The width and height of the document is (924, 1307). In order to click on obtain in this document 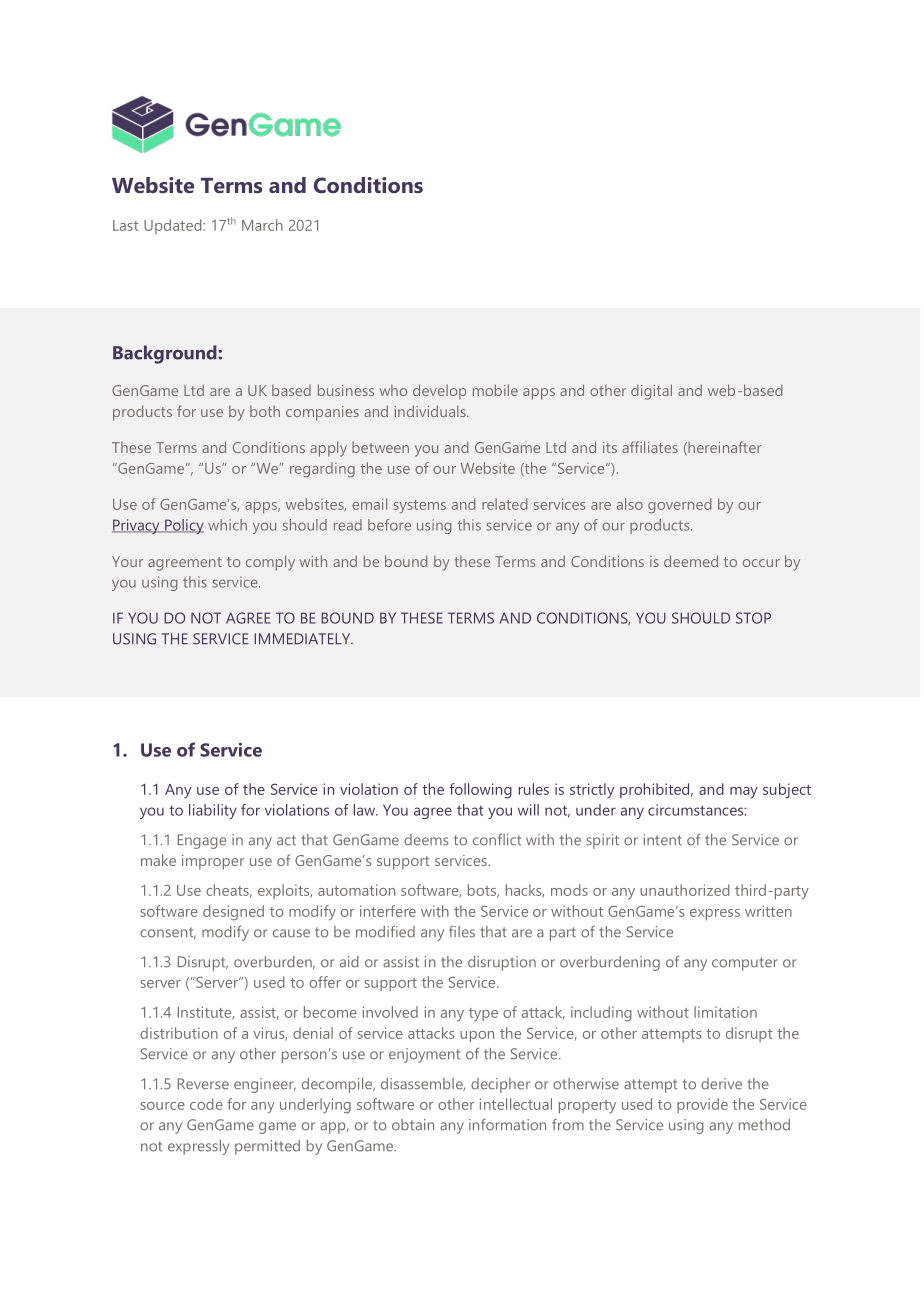, I will do `click(413, 1125)`.
